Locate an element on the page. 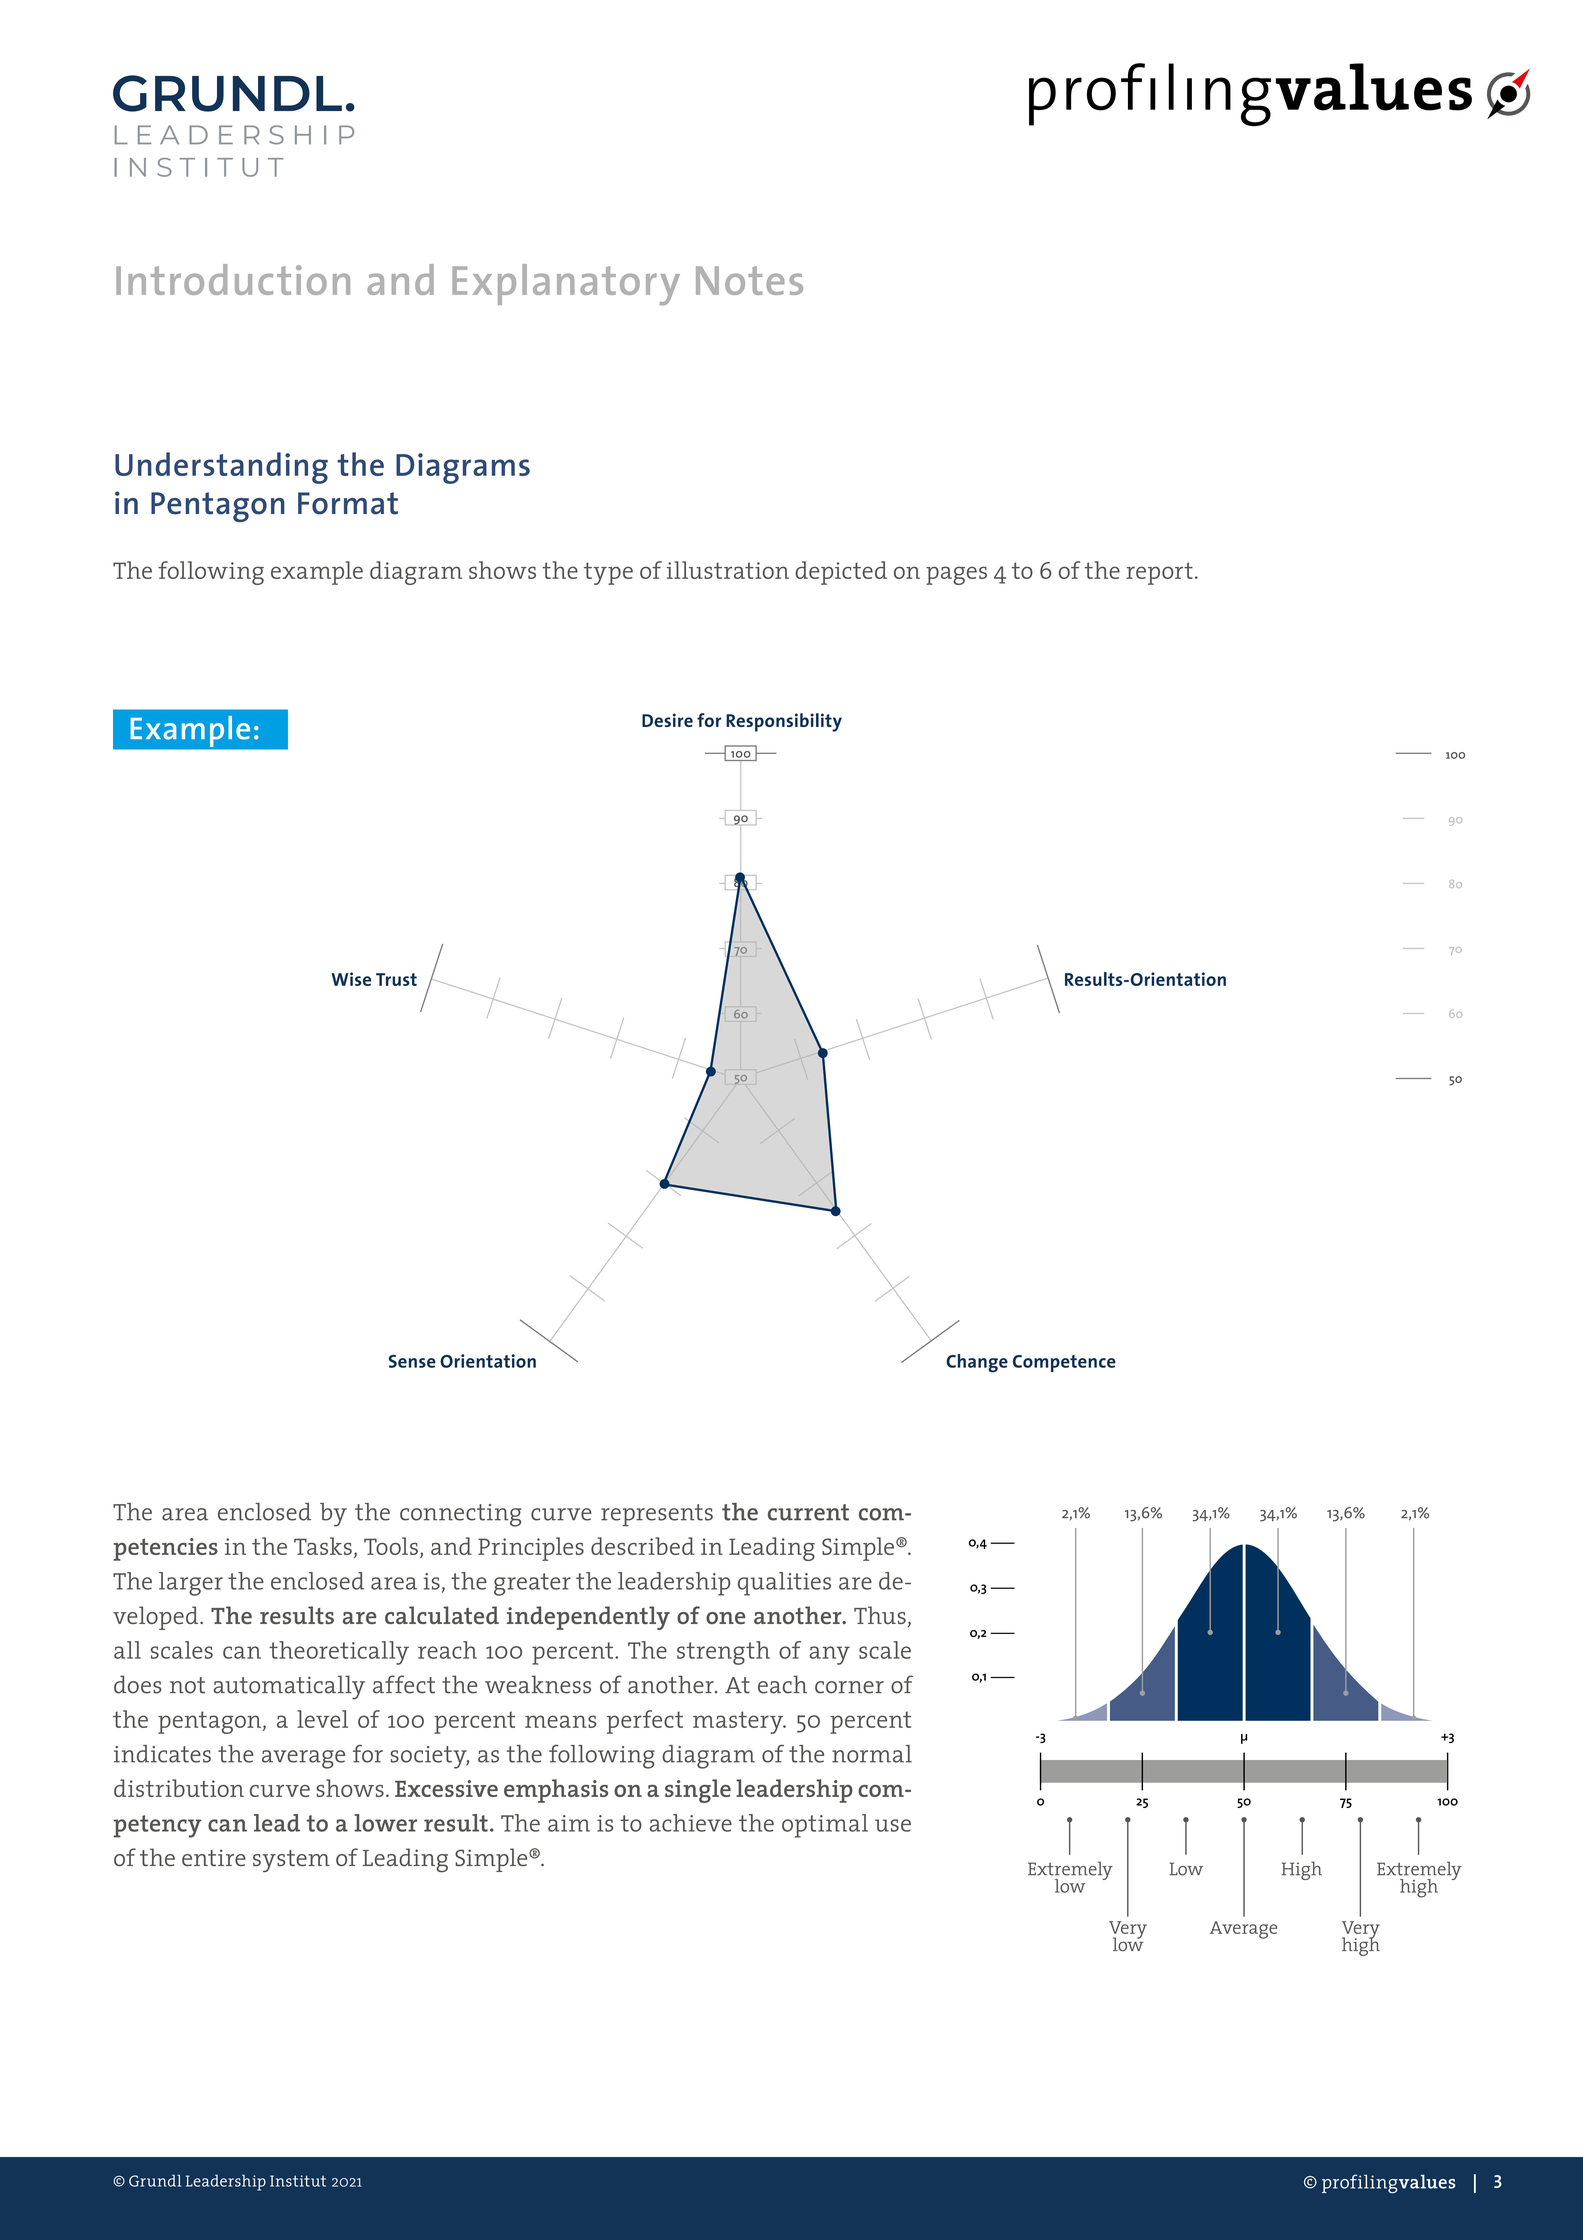 The width and height of the image is (1583, 2240). Introduction is located at coordinates (233, 279).
